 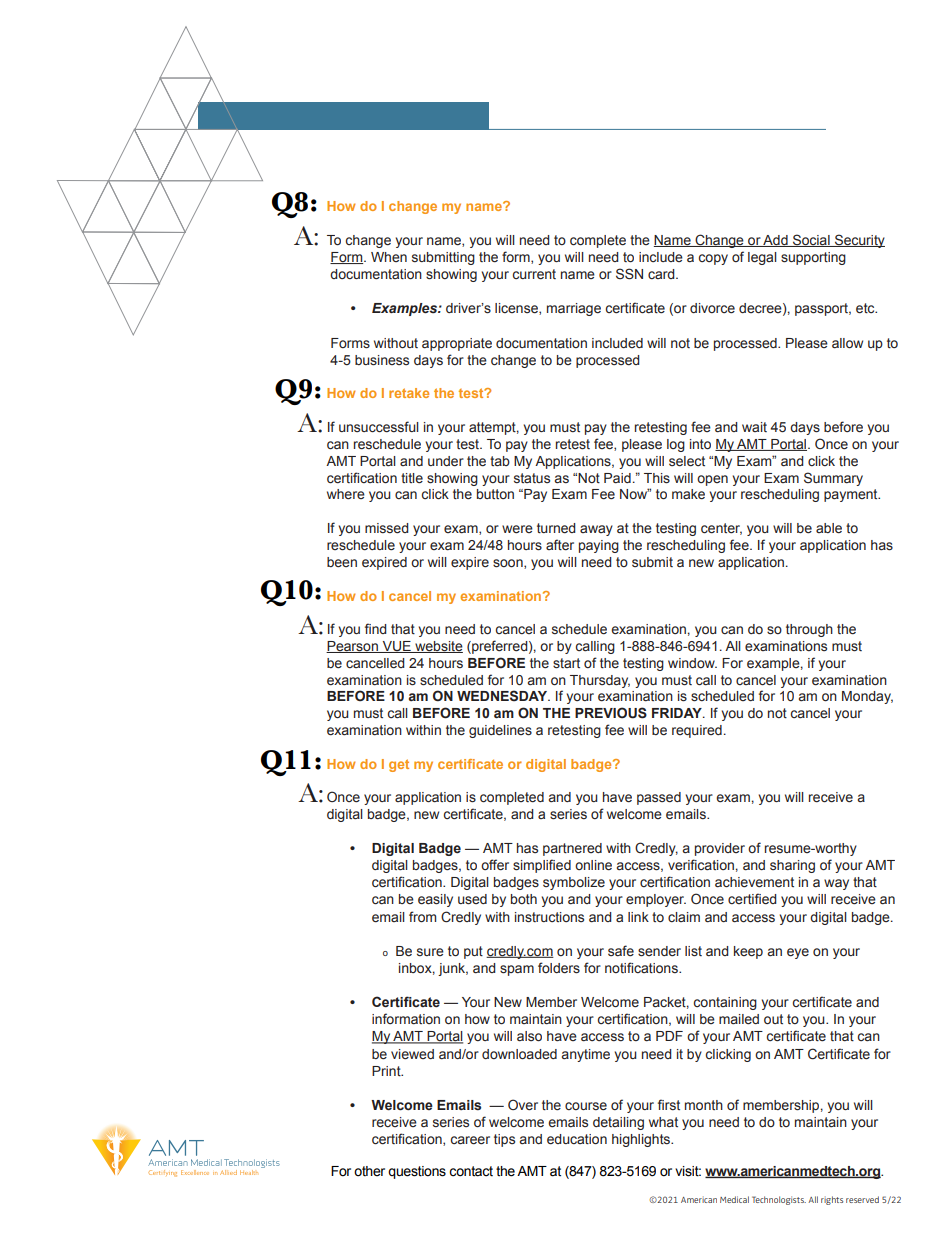 I want to click on When, so click(x=389, y=257).
